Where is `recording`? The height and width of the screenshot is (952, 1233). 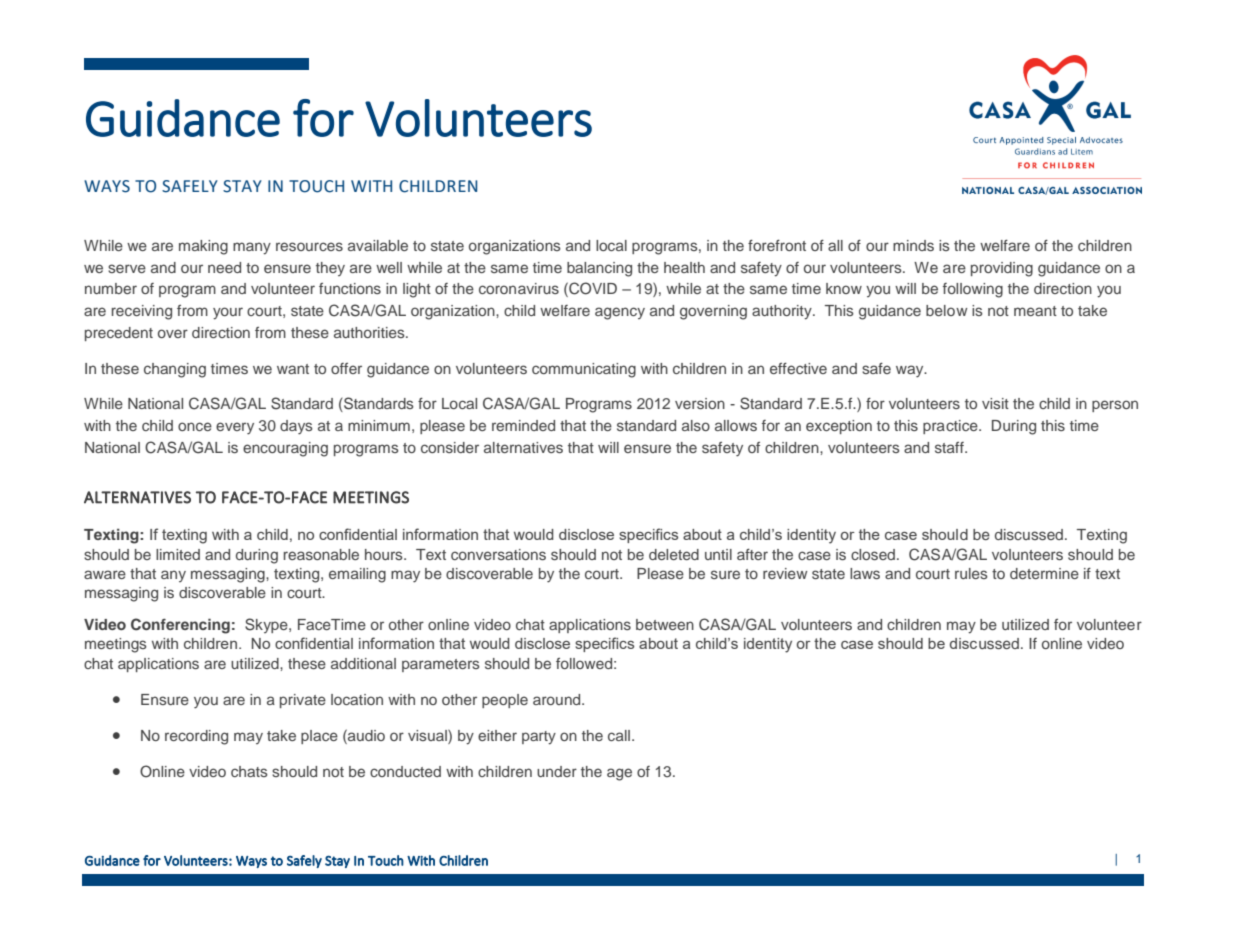 recording is located at coordinates (196, 737).
